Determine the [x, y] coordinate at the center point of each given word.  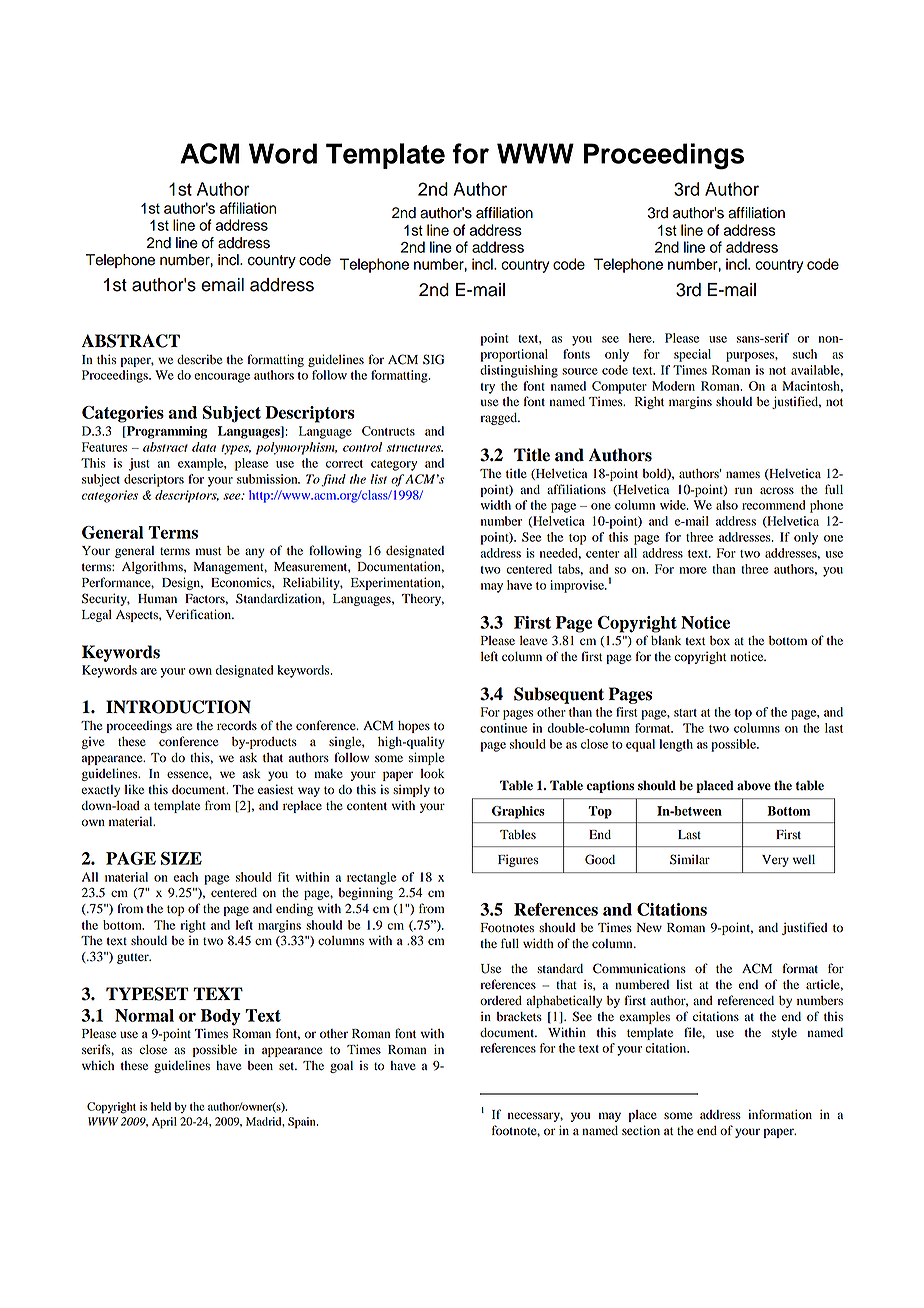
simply [411, 790]
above [754, 785]
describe [200, 359]
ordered [501, 1001]
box [720, 641]
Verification [199, 614]
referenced [746, 1000]
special [692, 355]
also [727, 505]
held [161, 1106]
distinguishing [519, 371]
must [209, 551]
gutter [134, 958]
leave [534, 640]
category [394, 465]
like [134, 789]
